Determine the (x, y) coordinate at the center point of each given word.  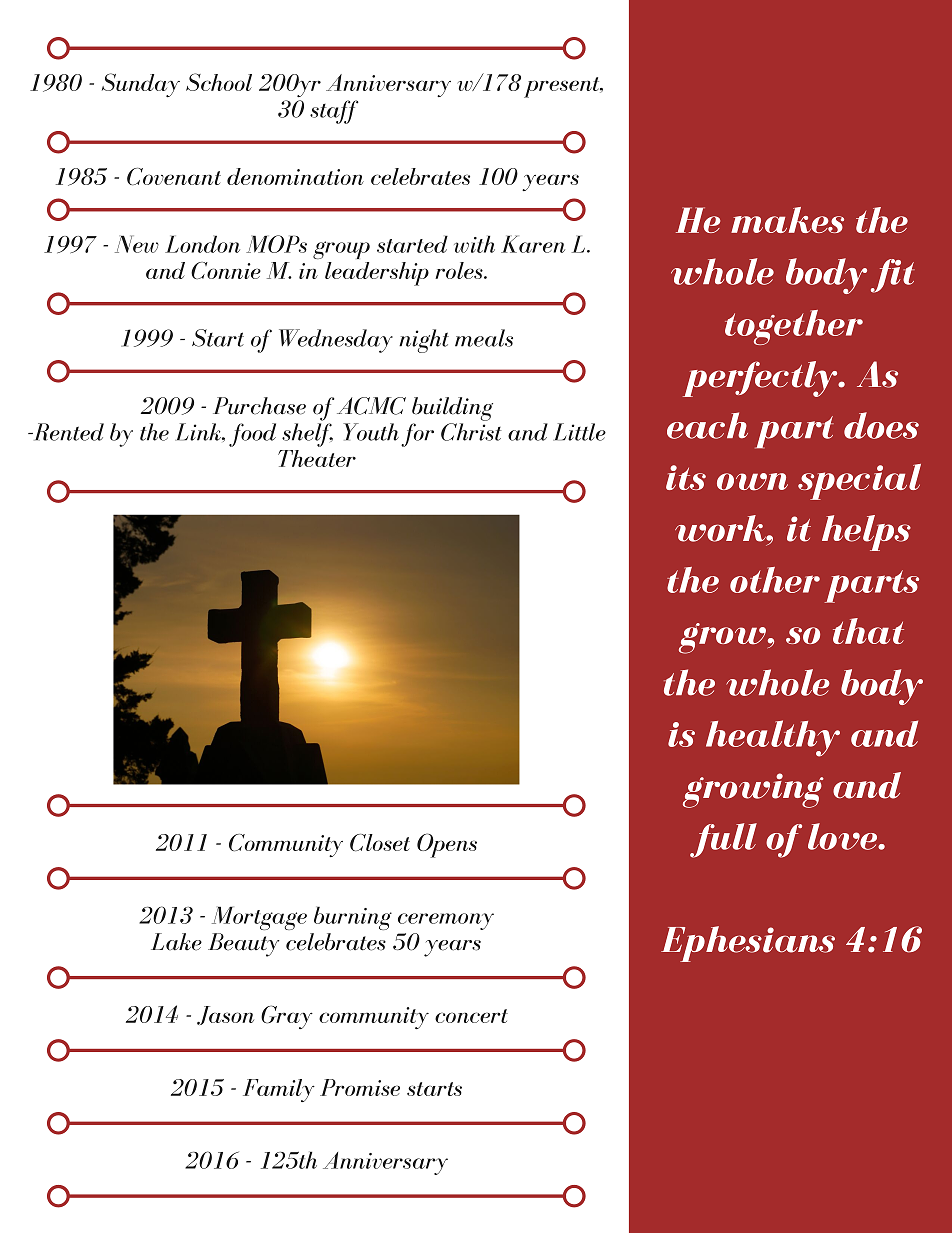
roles (460, 270)
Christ (471, 432)
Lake (176, 942)
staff (334, 112)
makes (787, 220)
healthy (773, 738)
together (794, 327)
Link (199, 432)
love (844, 836)
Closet (380, 843)
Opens (447, 845)
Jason (225, 1015)
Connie (226, 270)
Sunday (141, 85)
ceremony (446, 921)
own (752, 482)
